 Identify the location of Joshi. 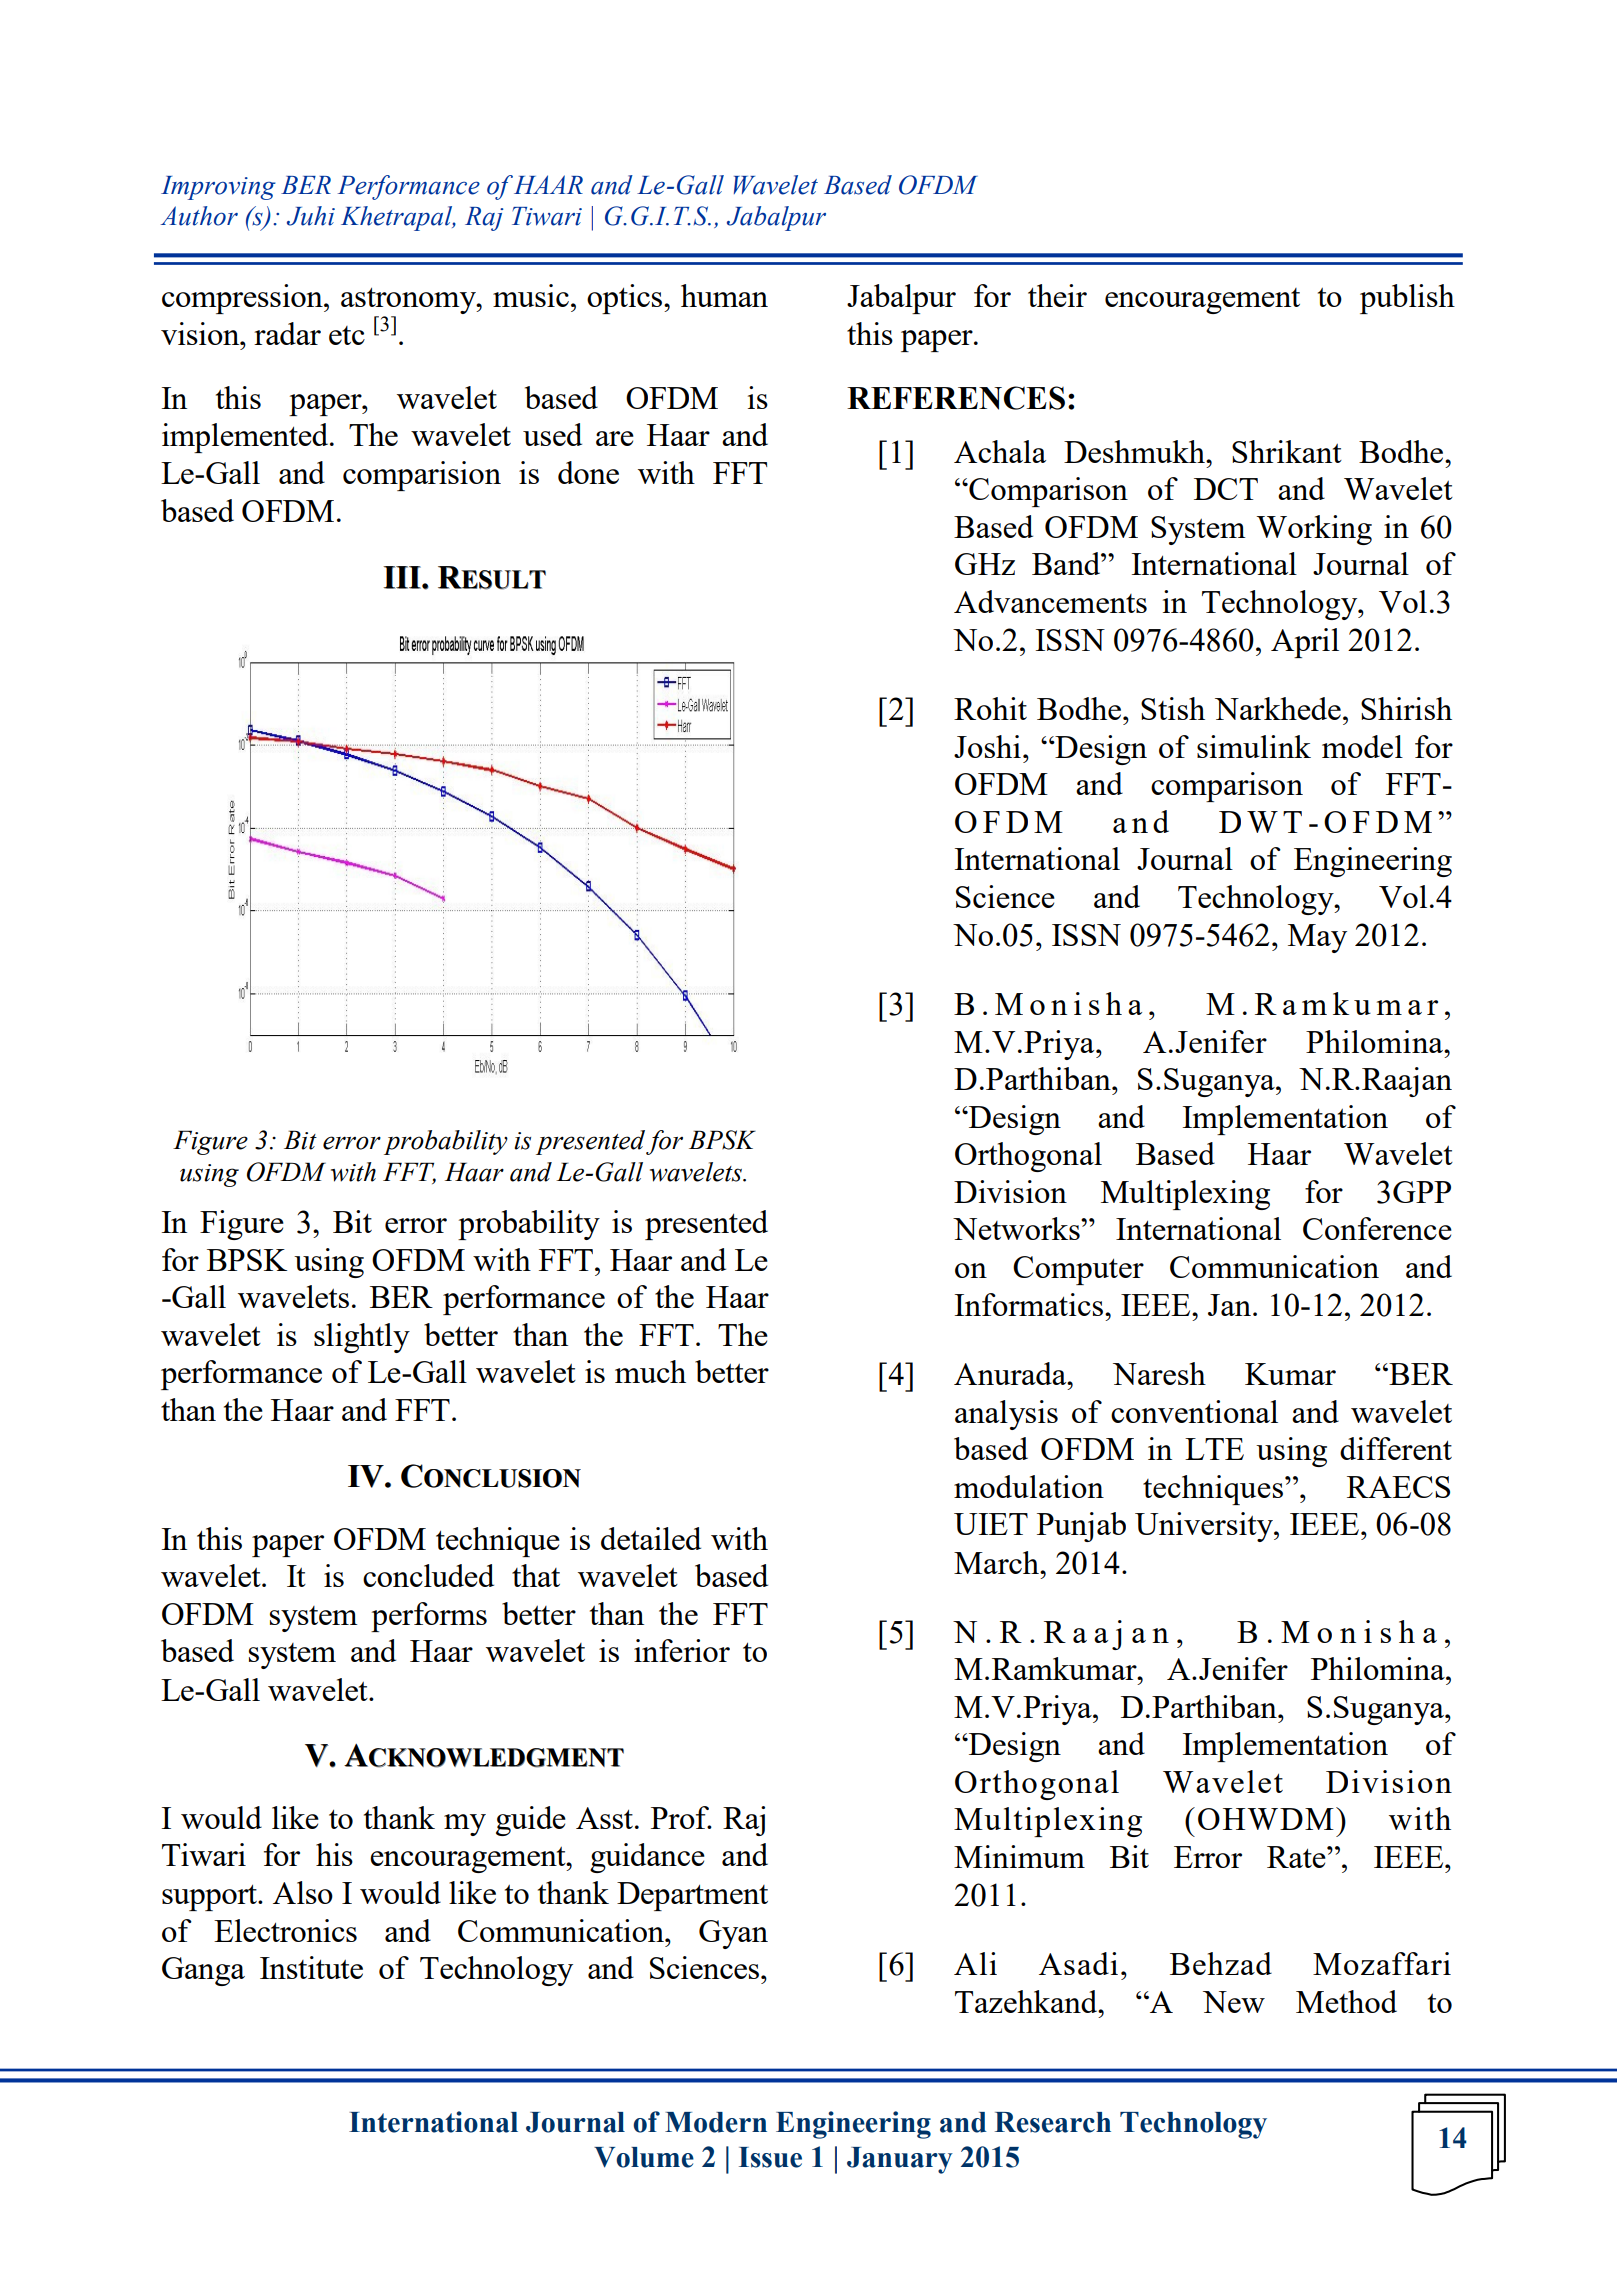
(987, 746).
